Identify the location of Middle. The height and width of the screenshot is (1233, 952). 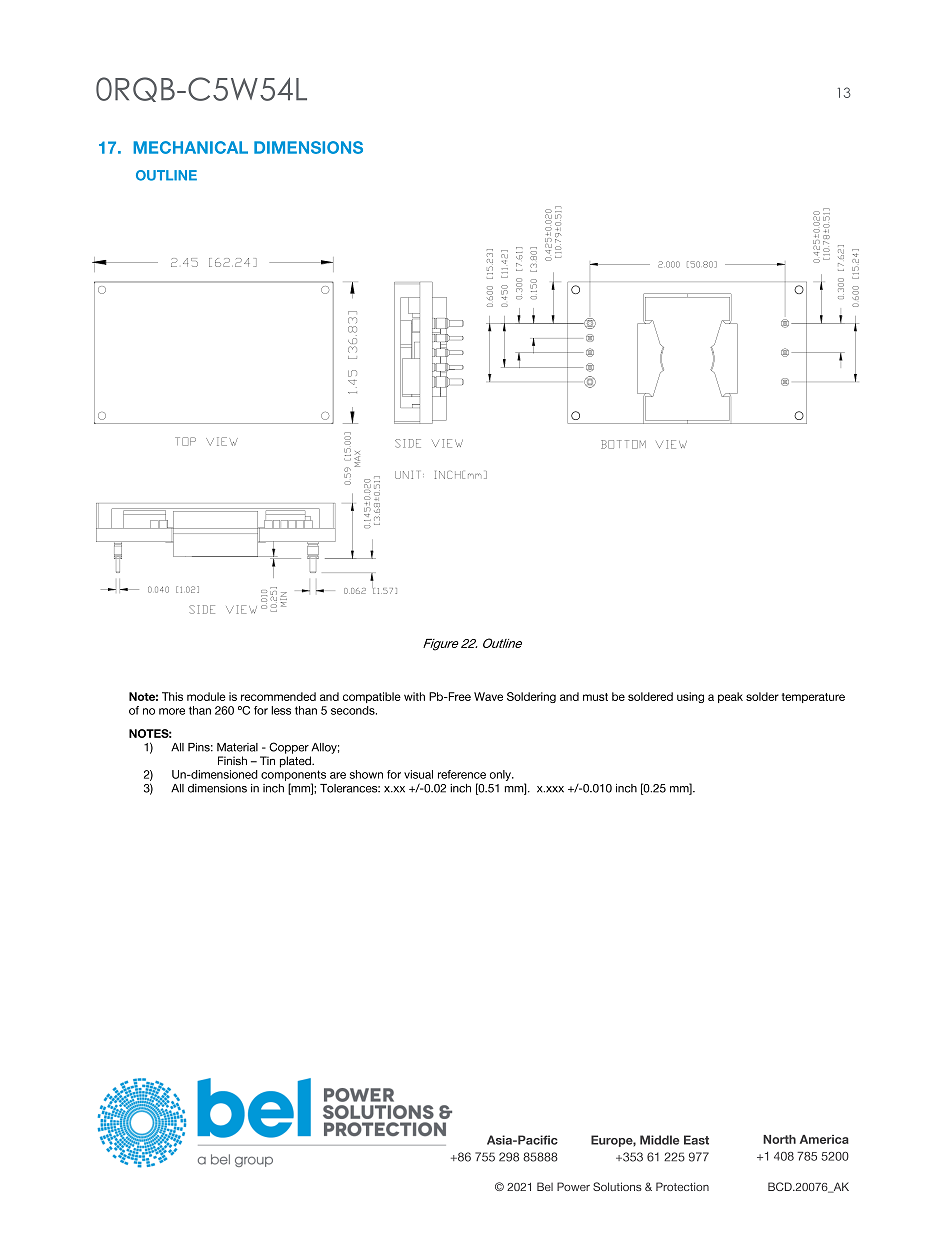
(659, 1140).
